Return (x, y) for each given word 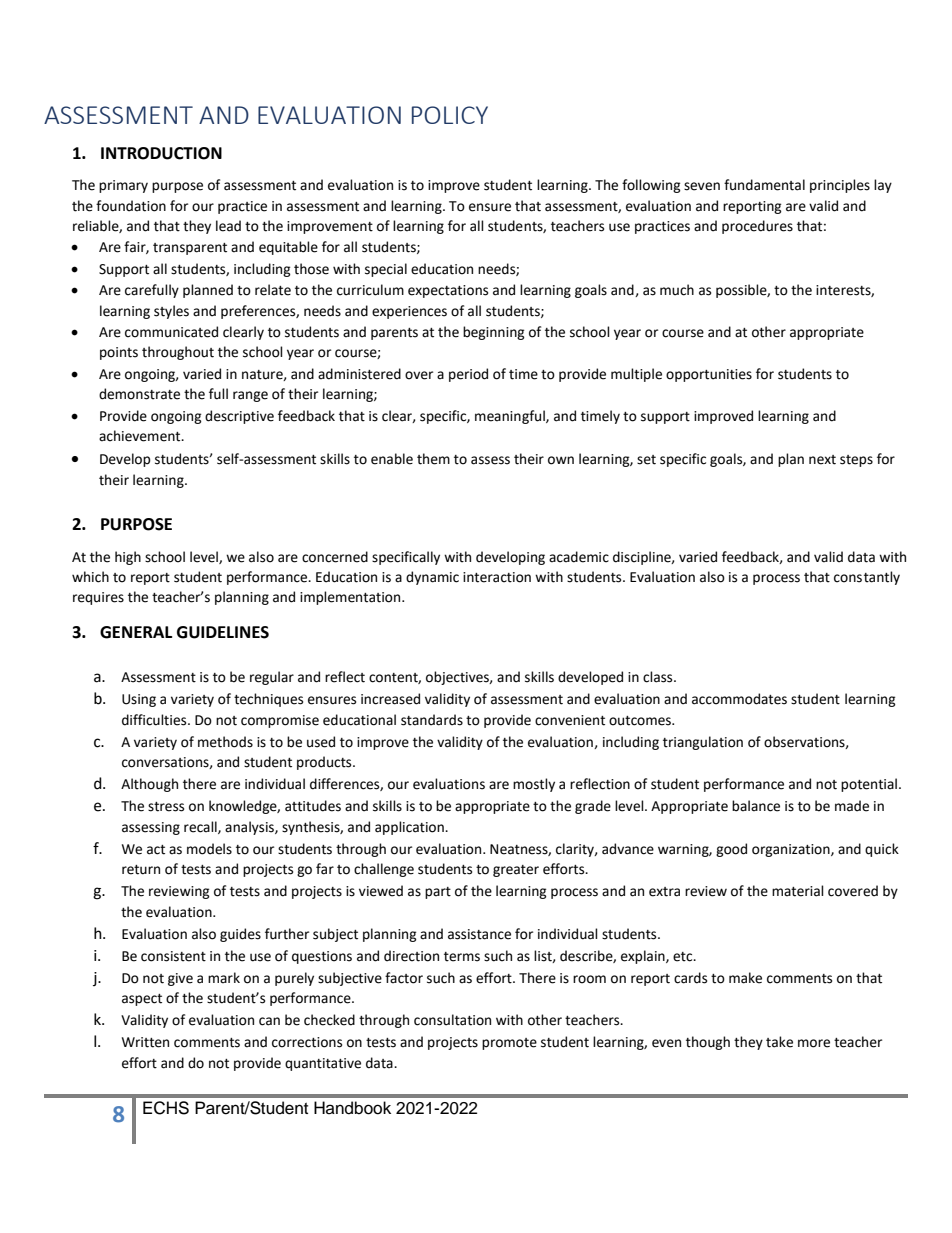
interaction (497, 577)
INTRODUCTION (161, 153)
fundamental (764, 185)
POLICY (450, 115)
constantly (867, 578)
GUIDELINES (223, 632)
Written (145, 1042)
